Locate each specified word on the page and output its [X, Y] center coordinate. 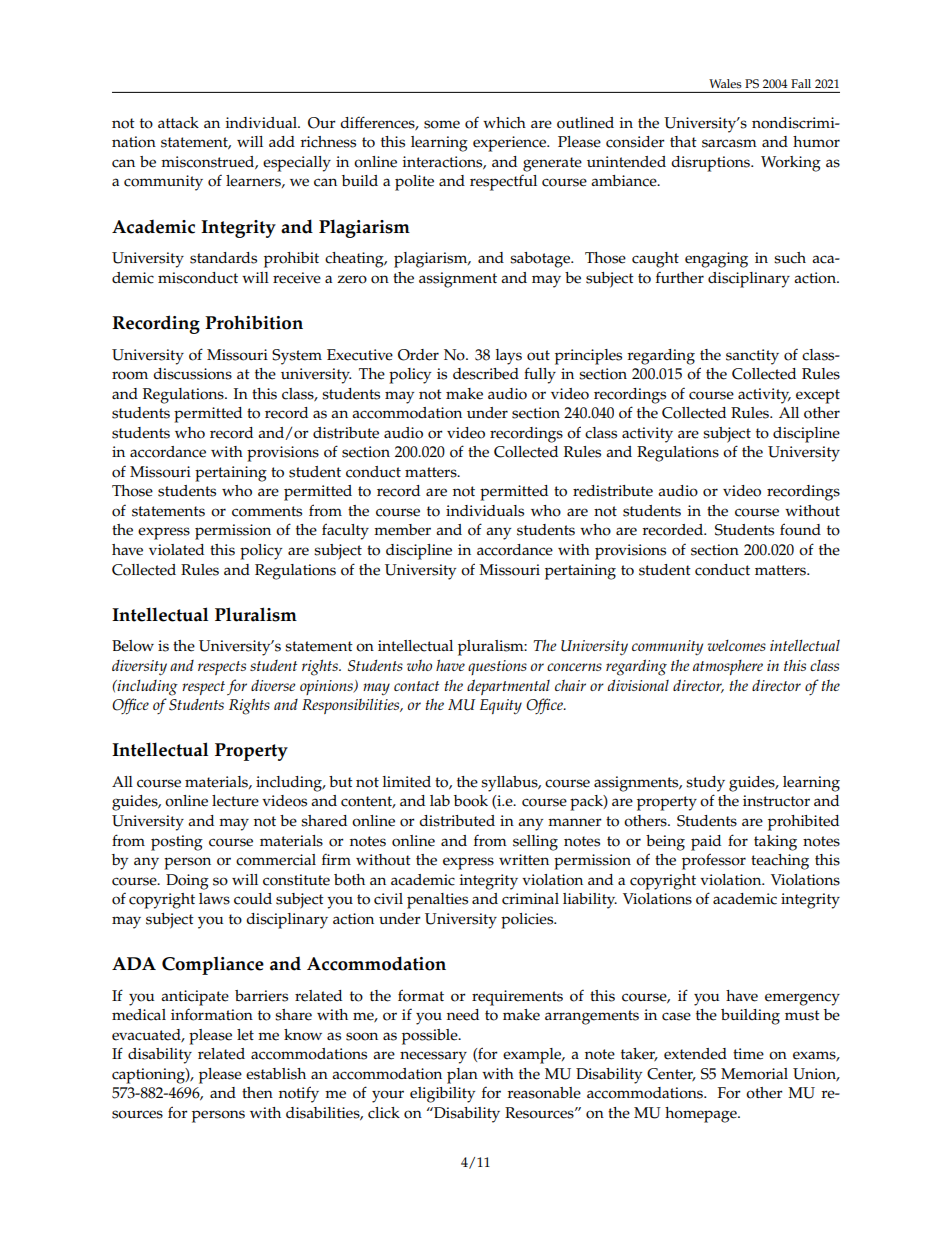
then [257, 1093]
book [471, 801]
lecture [235, 801]
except [818, 396]
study [705, 784]
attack [178, 123]
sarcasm [729, 143]
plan [462, 1076]
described [486, 374]
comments [267, 511]
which [504, 123]
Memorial [754, 1074]
